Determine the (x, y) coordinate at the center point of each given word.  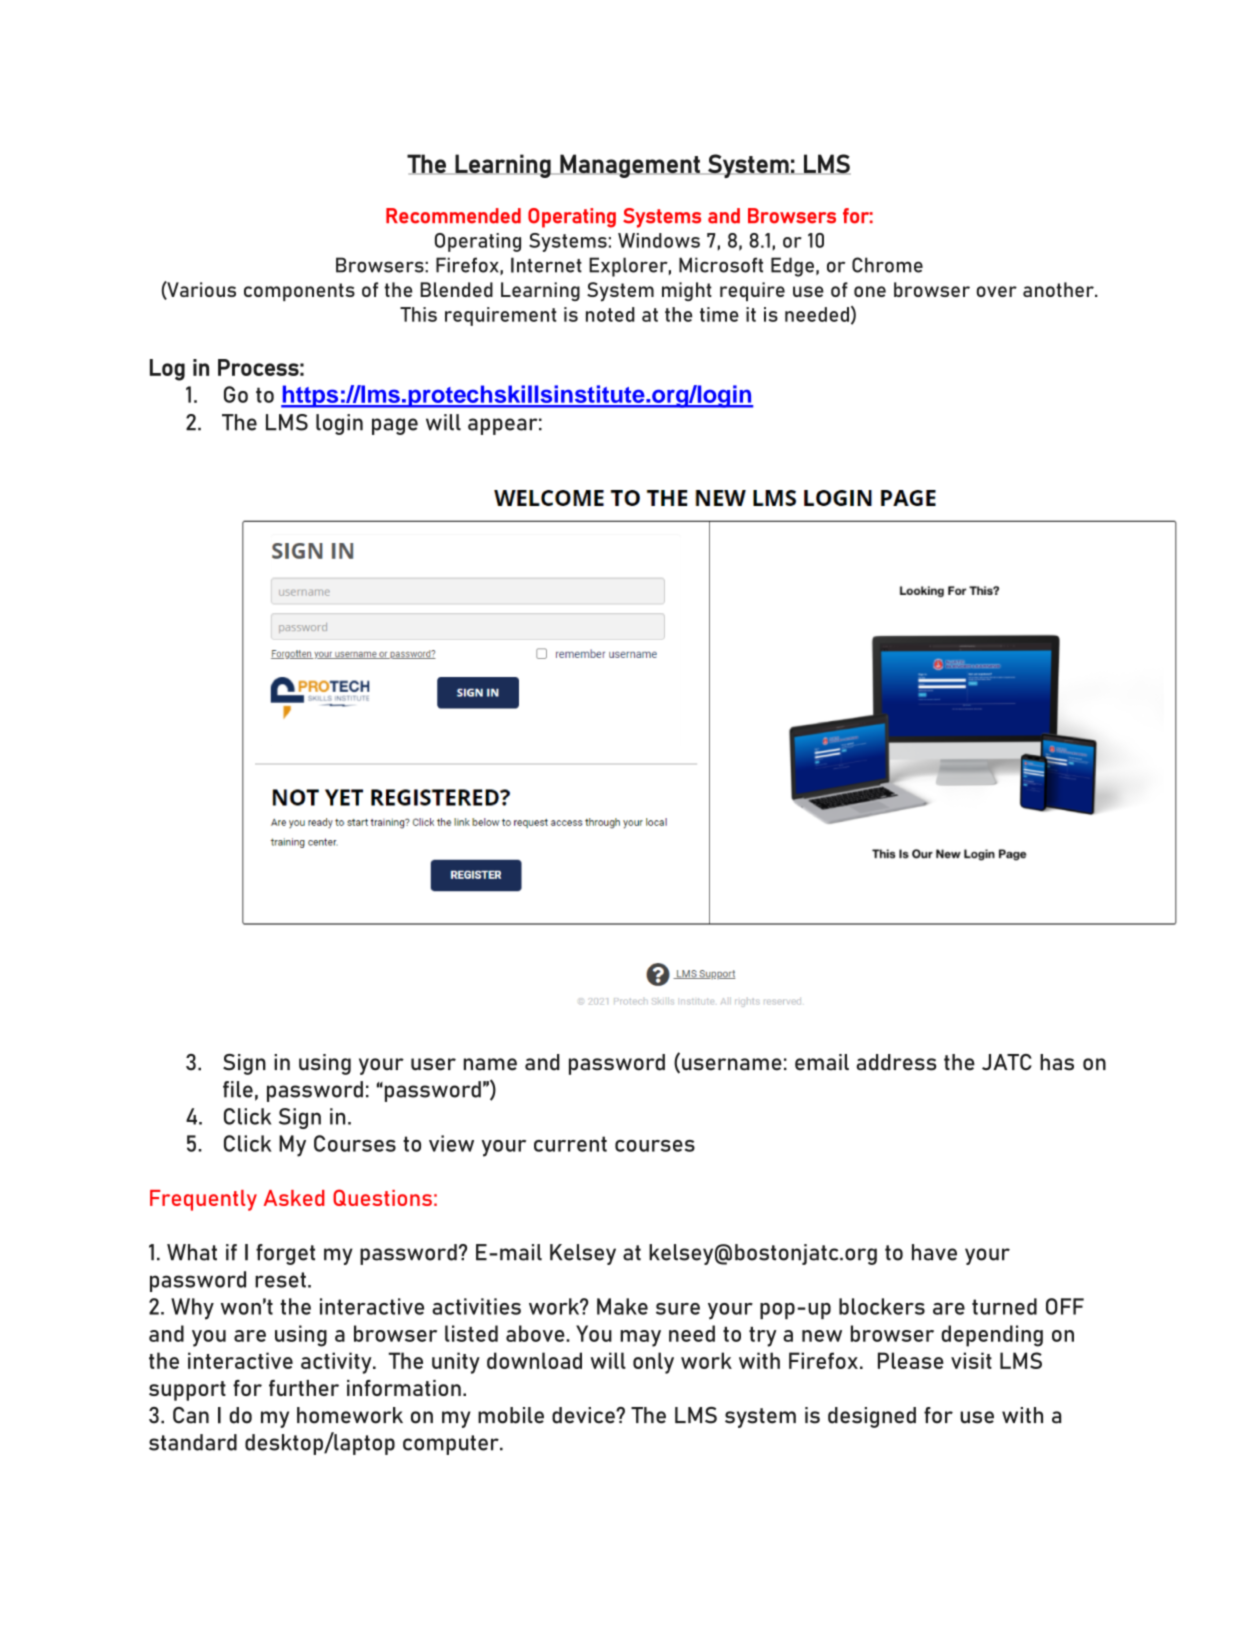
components (299, 292)
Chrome (887, 265)
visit (971, 1360)
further (304, 1388)
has (1057, 1062)
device (584, 1415)
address (896, 1062)
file (238, 1089)
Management (630, 166)
